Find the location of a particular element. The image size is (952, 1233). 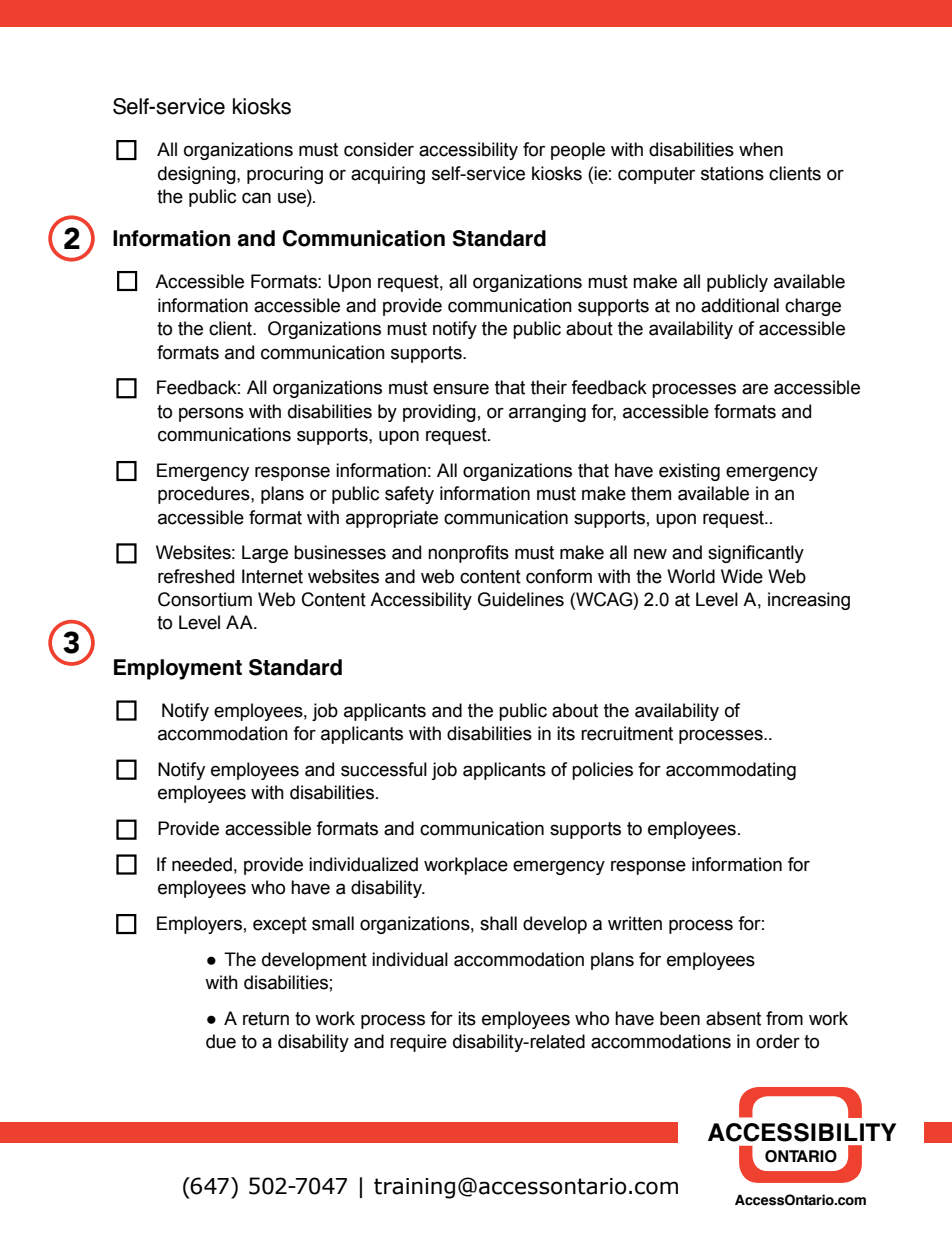

procuring is located at coordinates (285, 175).
